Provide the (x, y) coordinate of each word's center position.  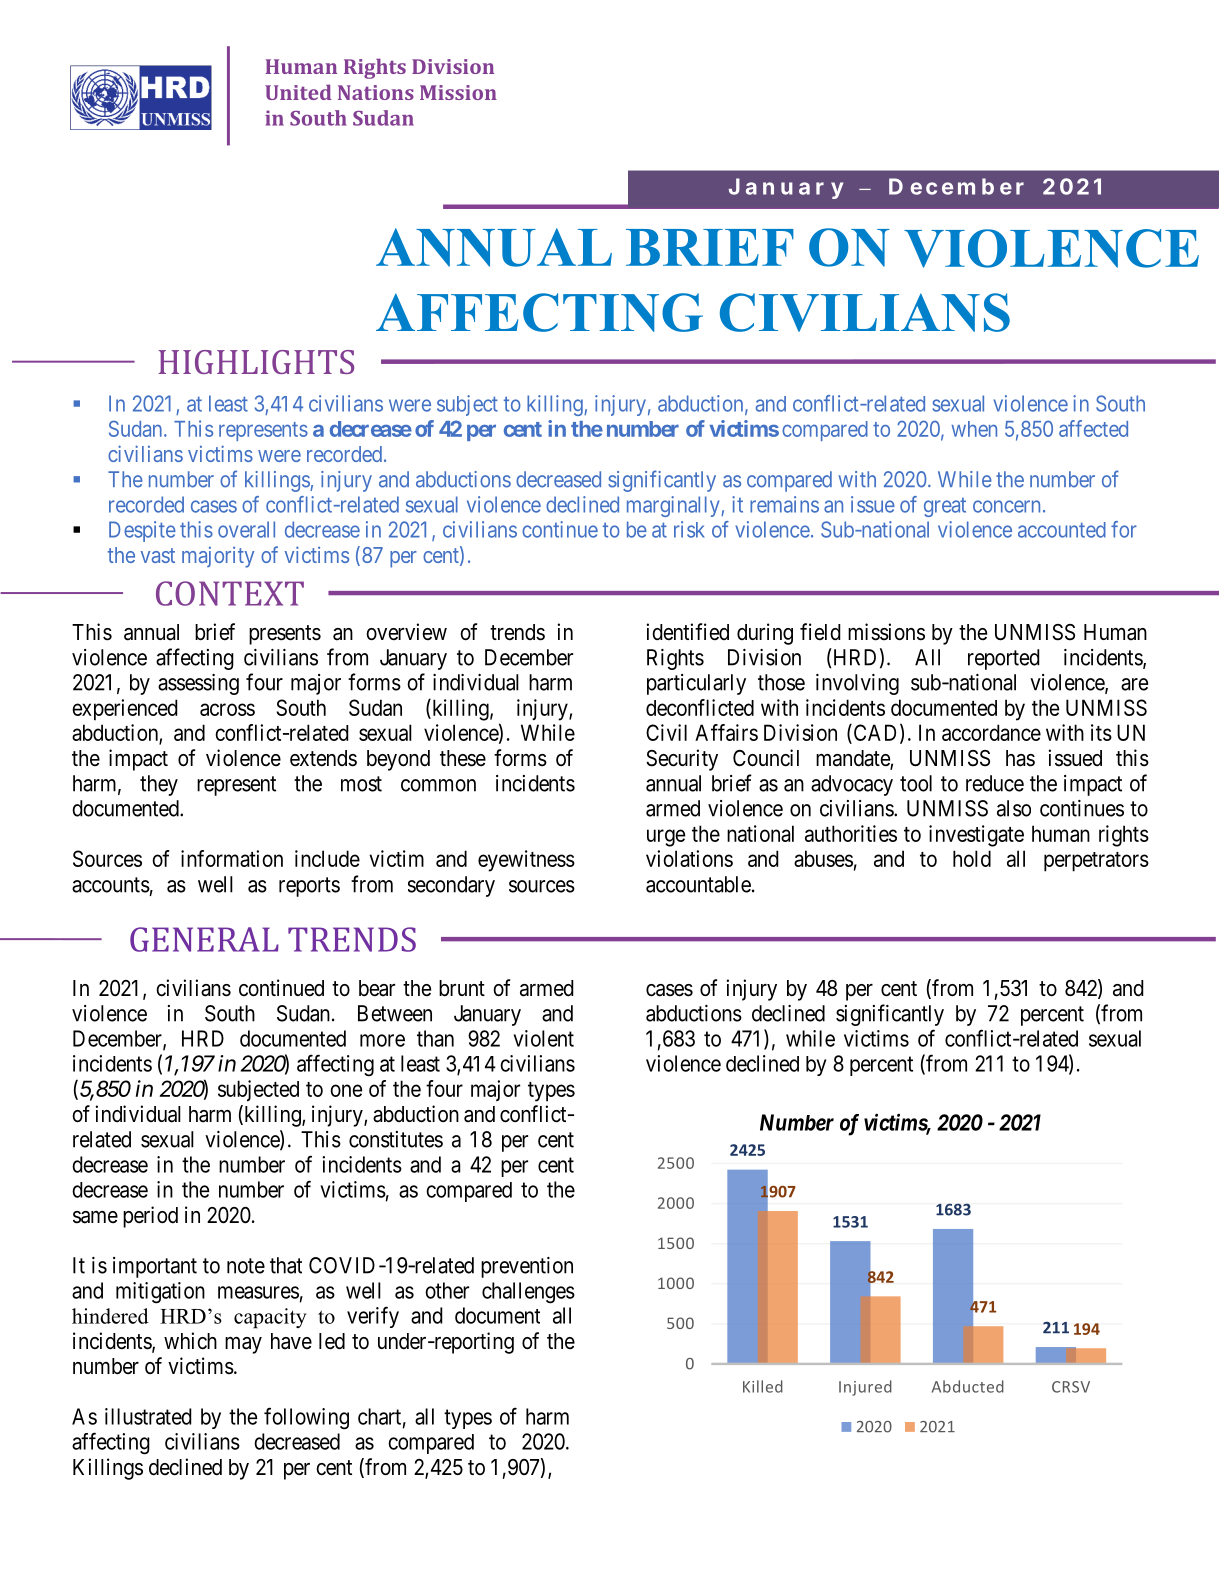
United (298, 92)
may (243, 1345)
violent (543, 1038)
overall (246, 529)
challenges (528, 1293)
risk (689, 529)
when (974, 429)
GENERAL (204, 939)
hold (972, 858)
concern (1006, 506)
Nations (376, 92)
